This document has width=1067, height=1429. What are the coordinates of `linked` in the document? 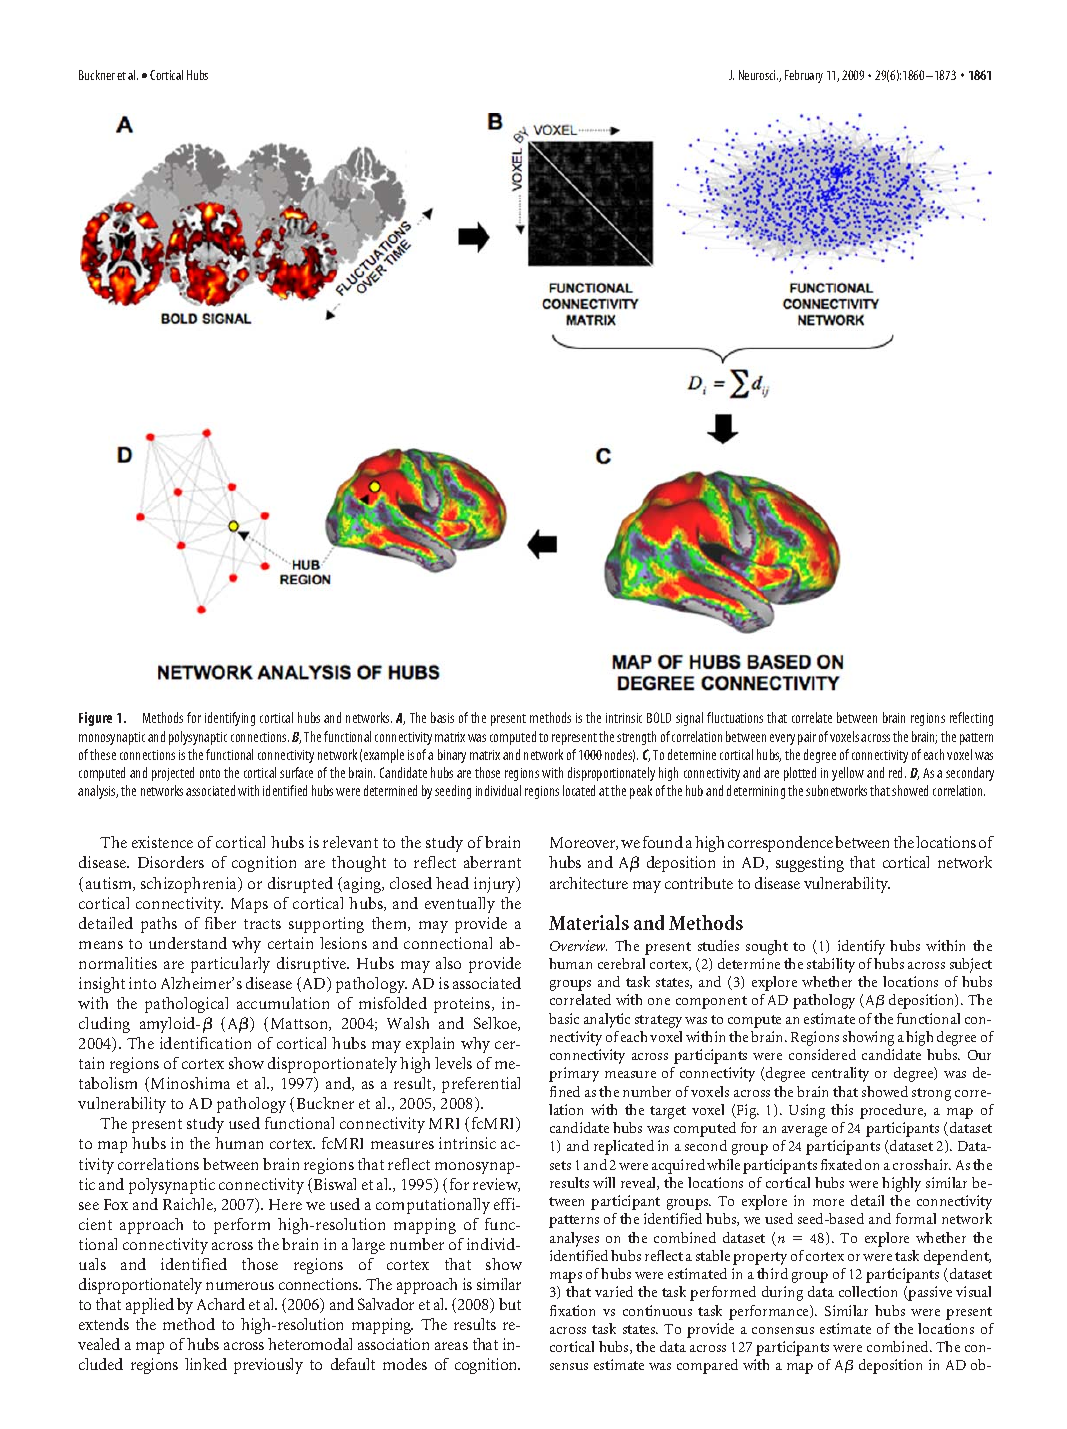 It's located at (206, 1364).
